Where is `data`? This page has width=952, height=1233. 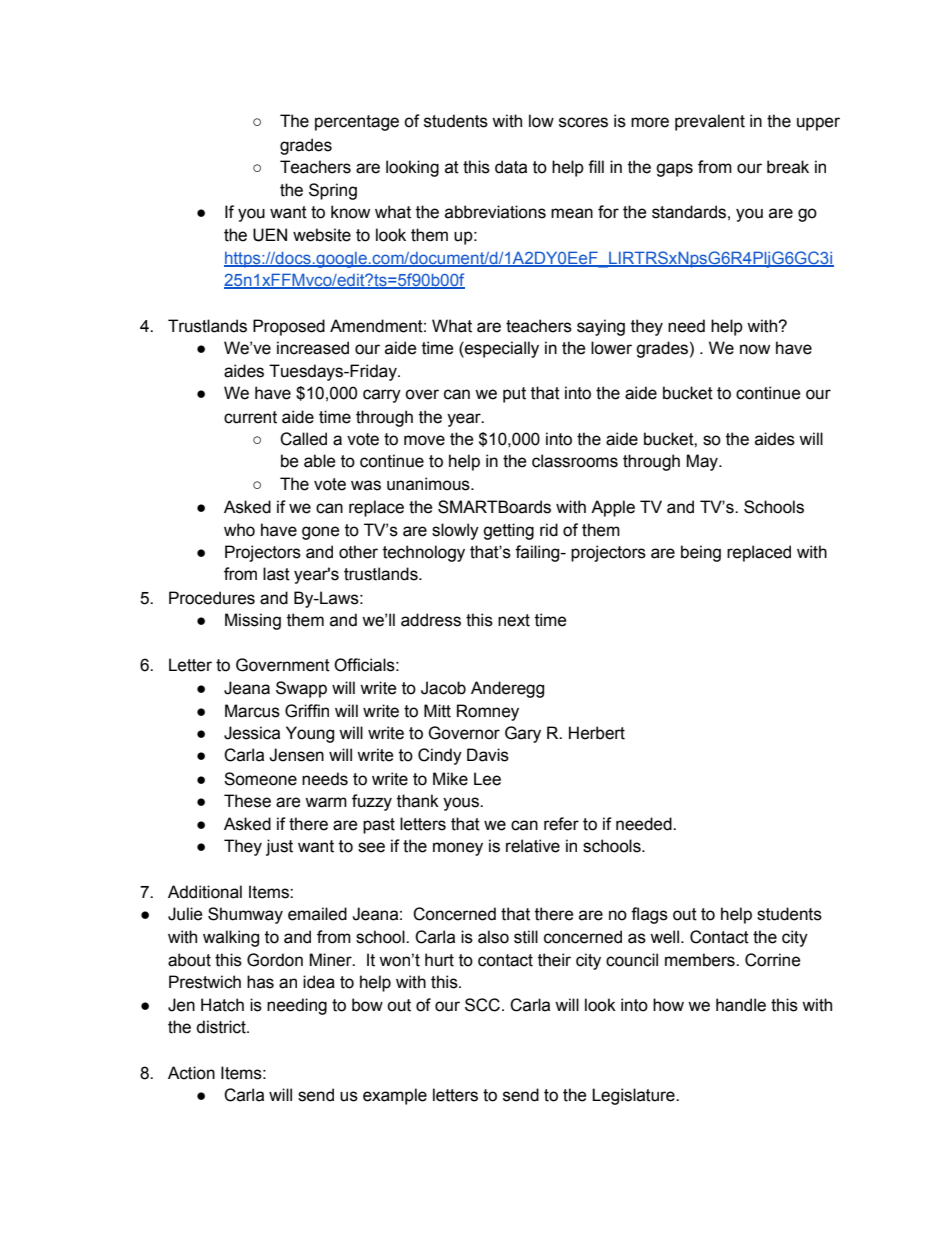
data is located at coordinates (511, 167).
